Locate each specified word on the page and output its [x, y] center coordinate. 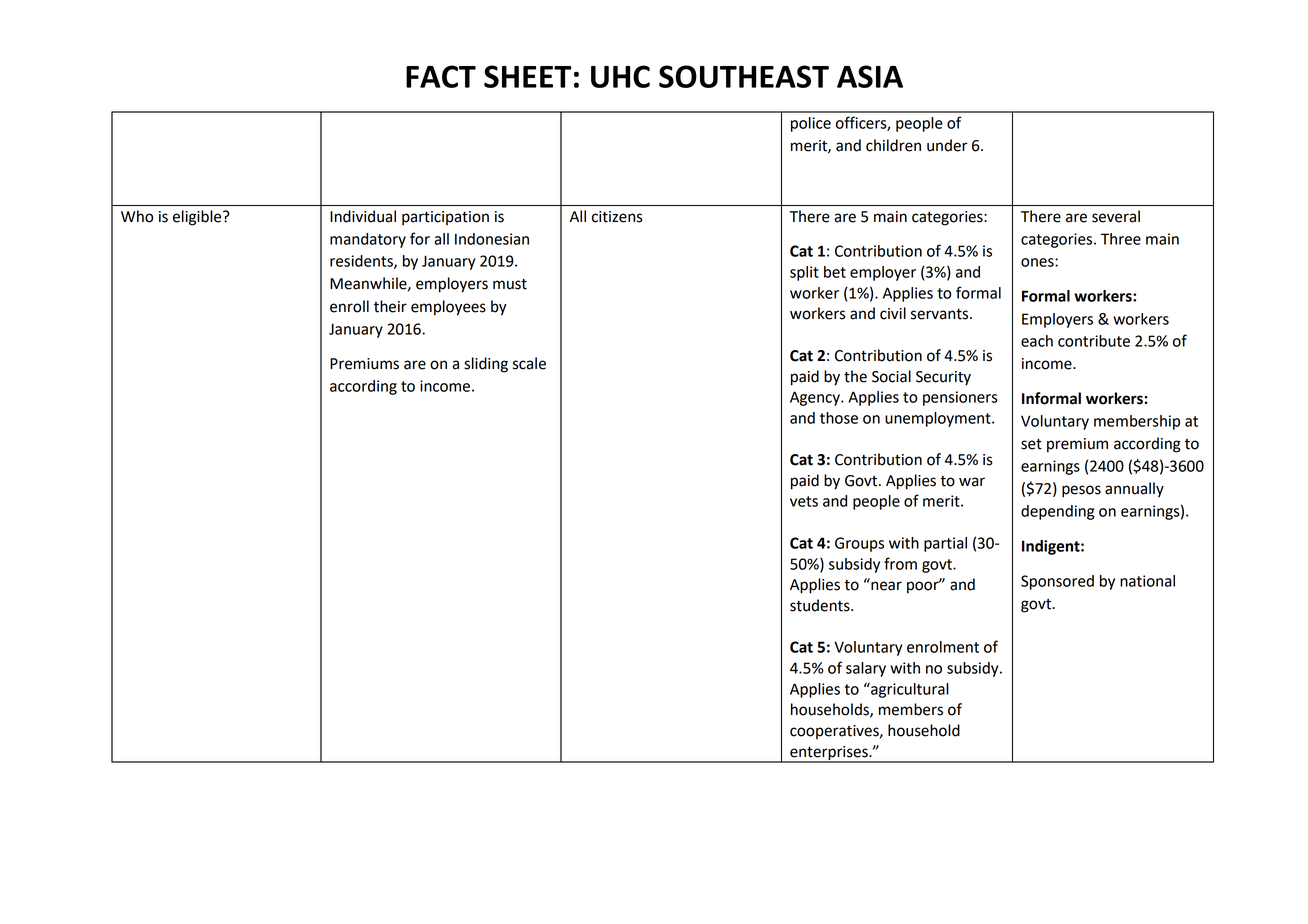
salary [866, 669]
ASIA [870, 76]
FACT [441, 76]
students [821, 605]
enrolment [943, 647]
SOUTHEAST [744, 76]
